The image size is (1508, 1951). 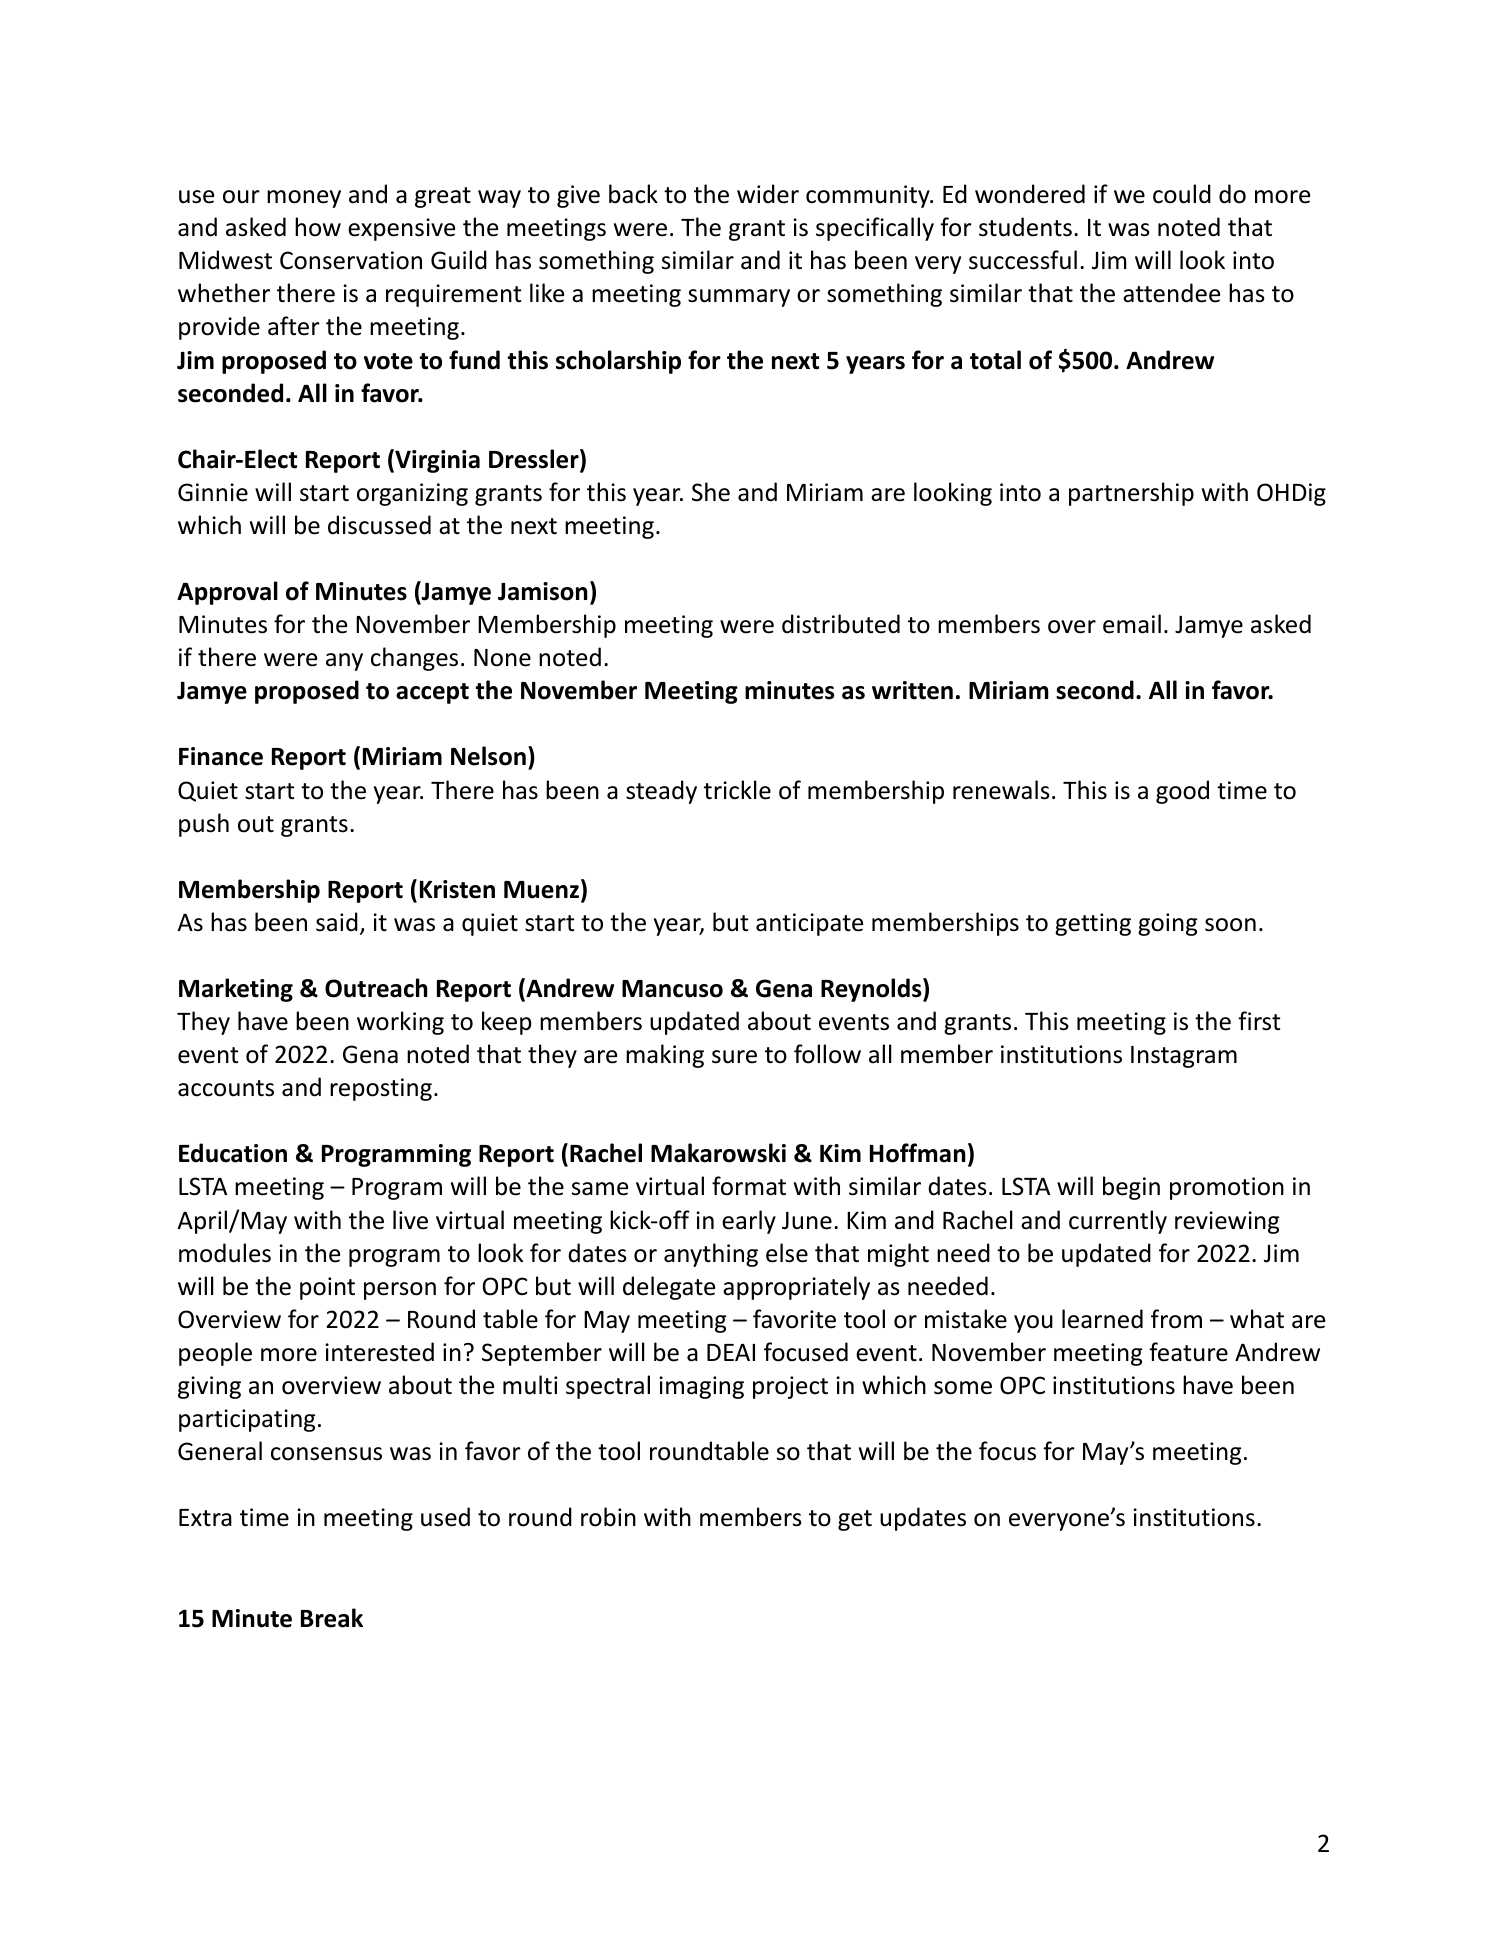 I want to click on how, so click(x=318, y=227).
